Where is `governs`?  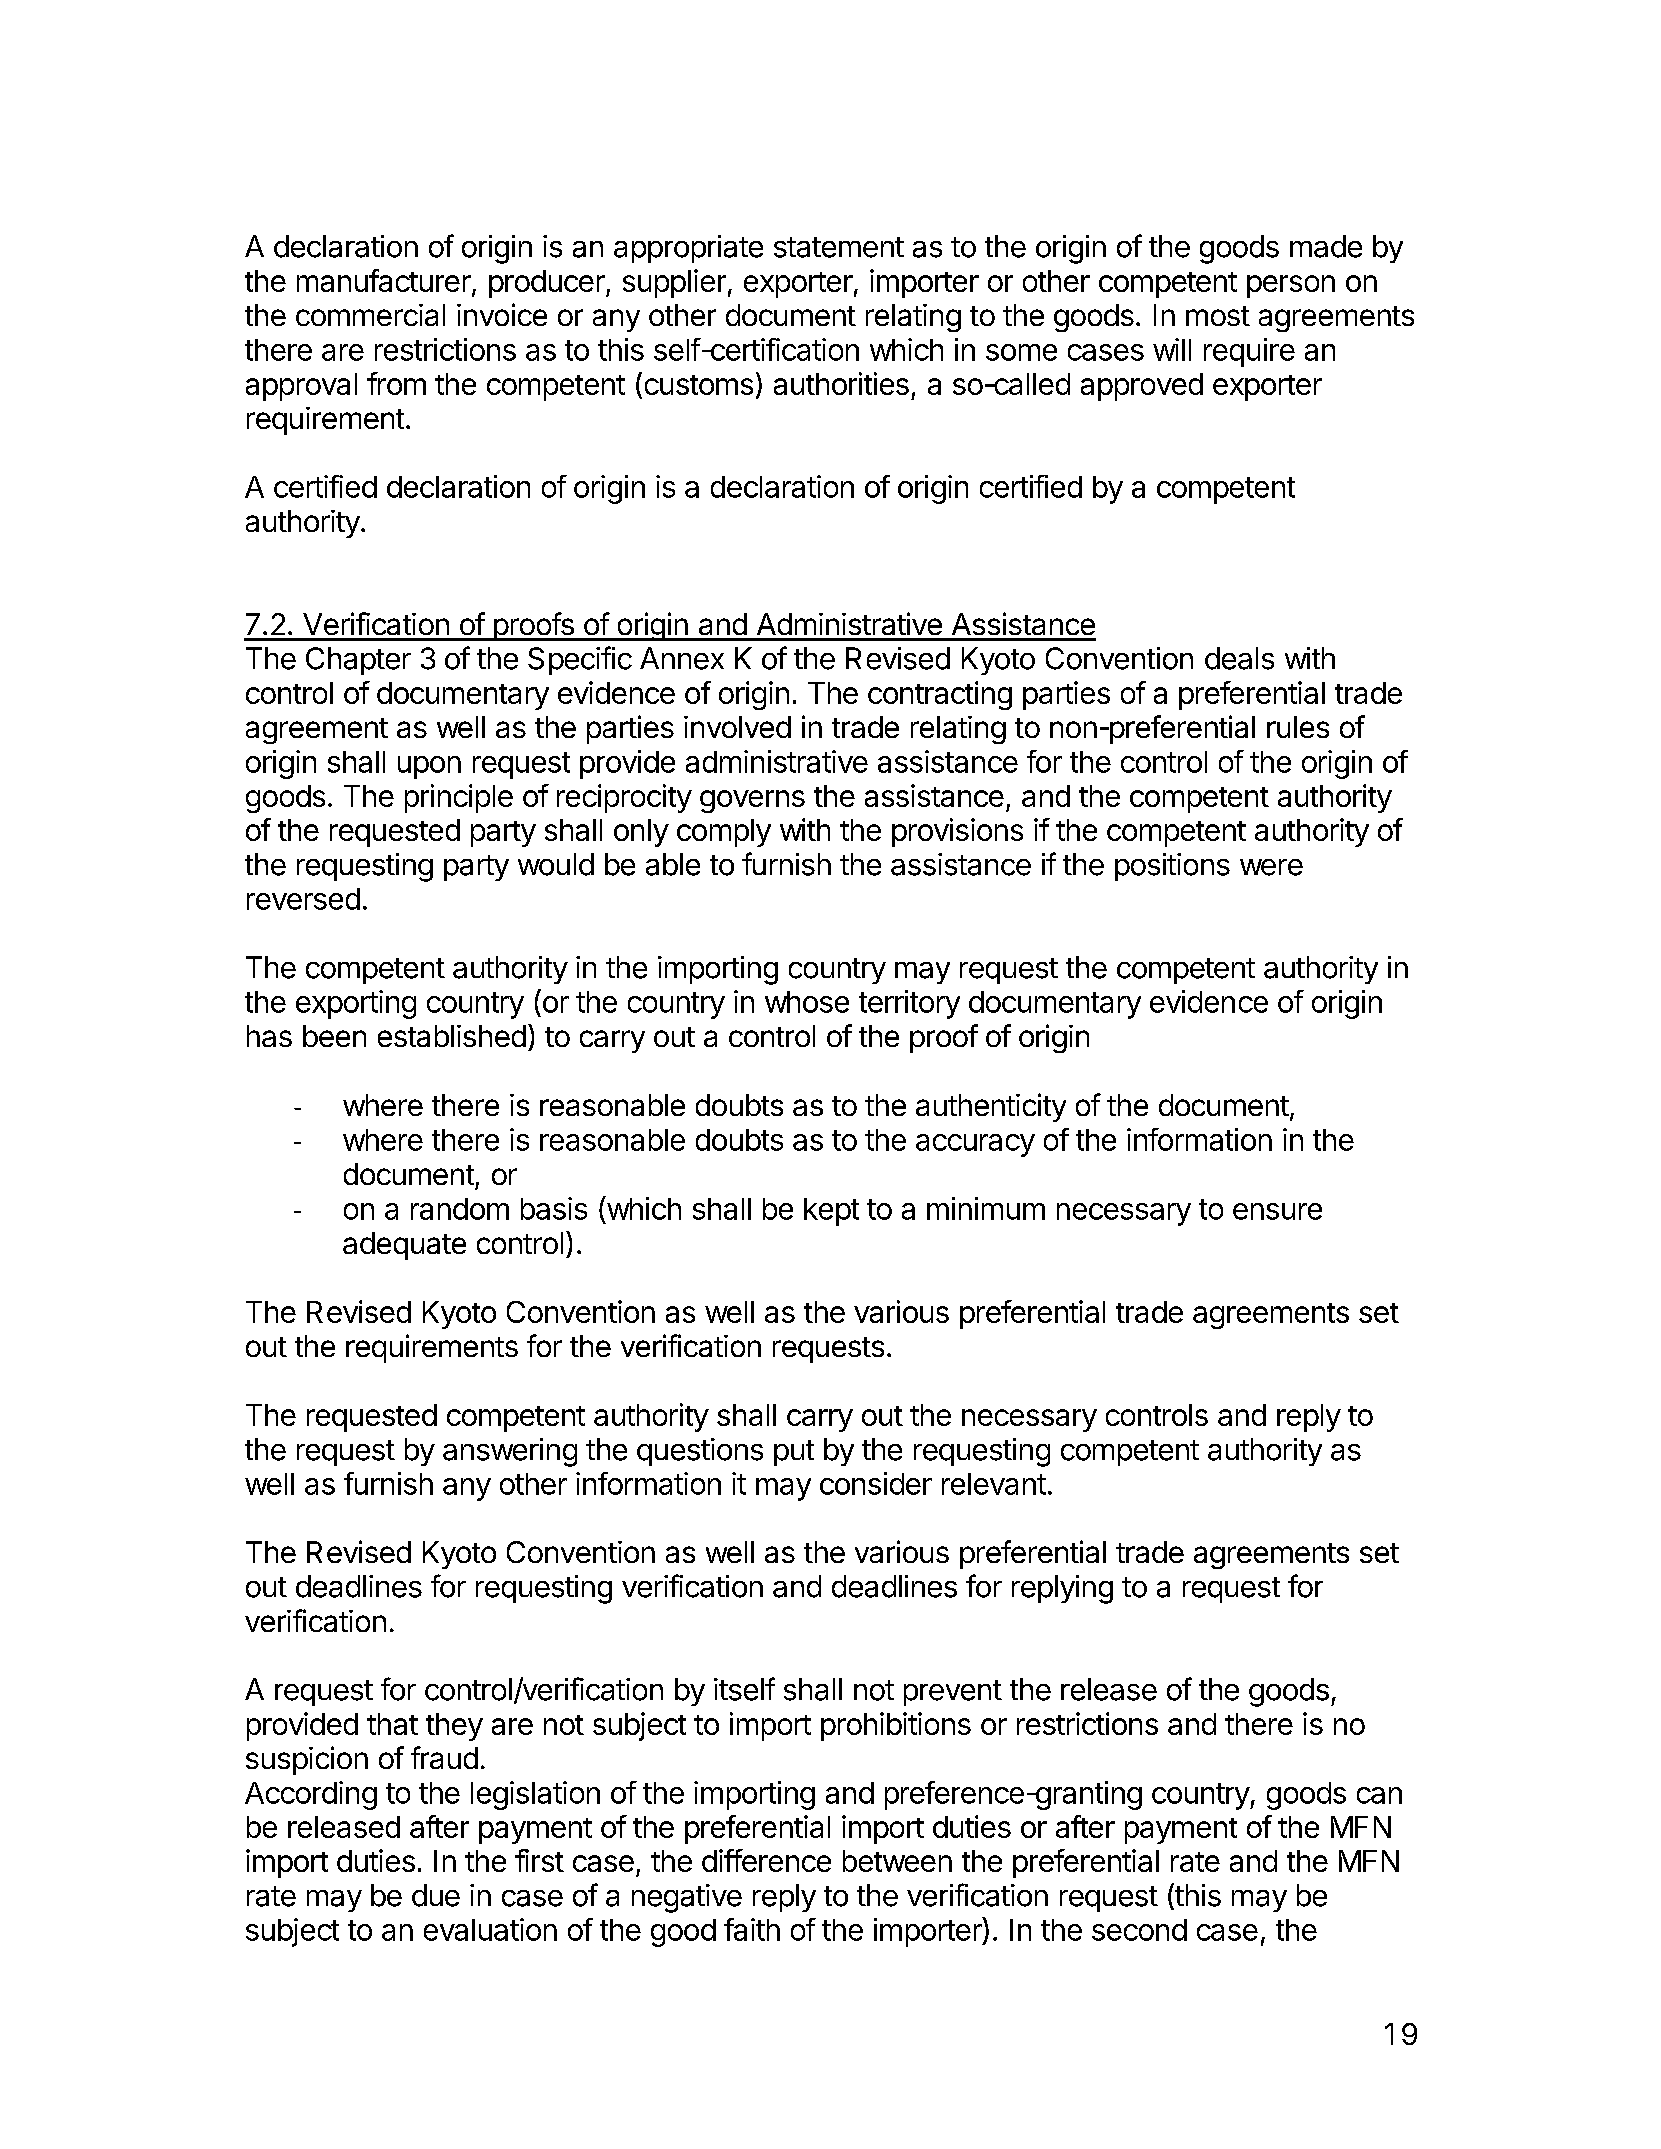
governs is located at coordinates (752, 801).
